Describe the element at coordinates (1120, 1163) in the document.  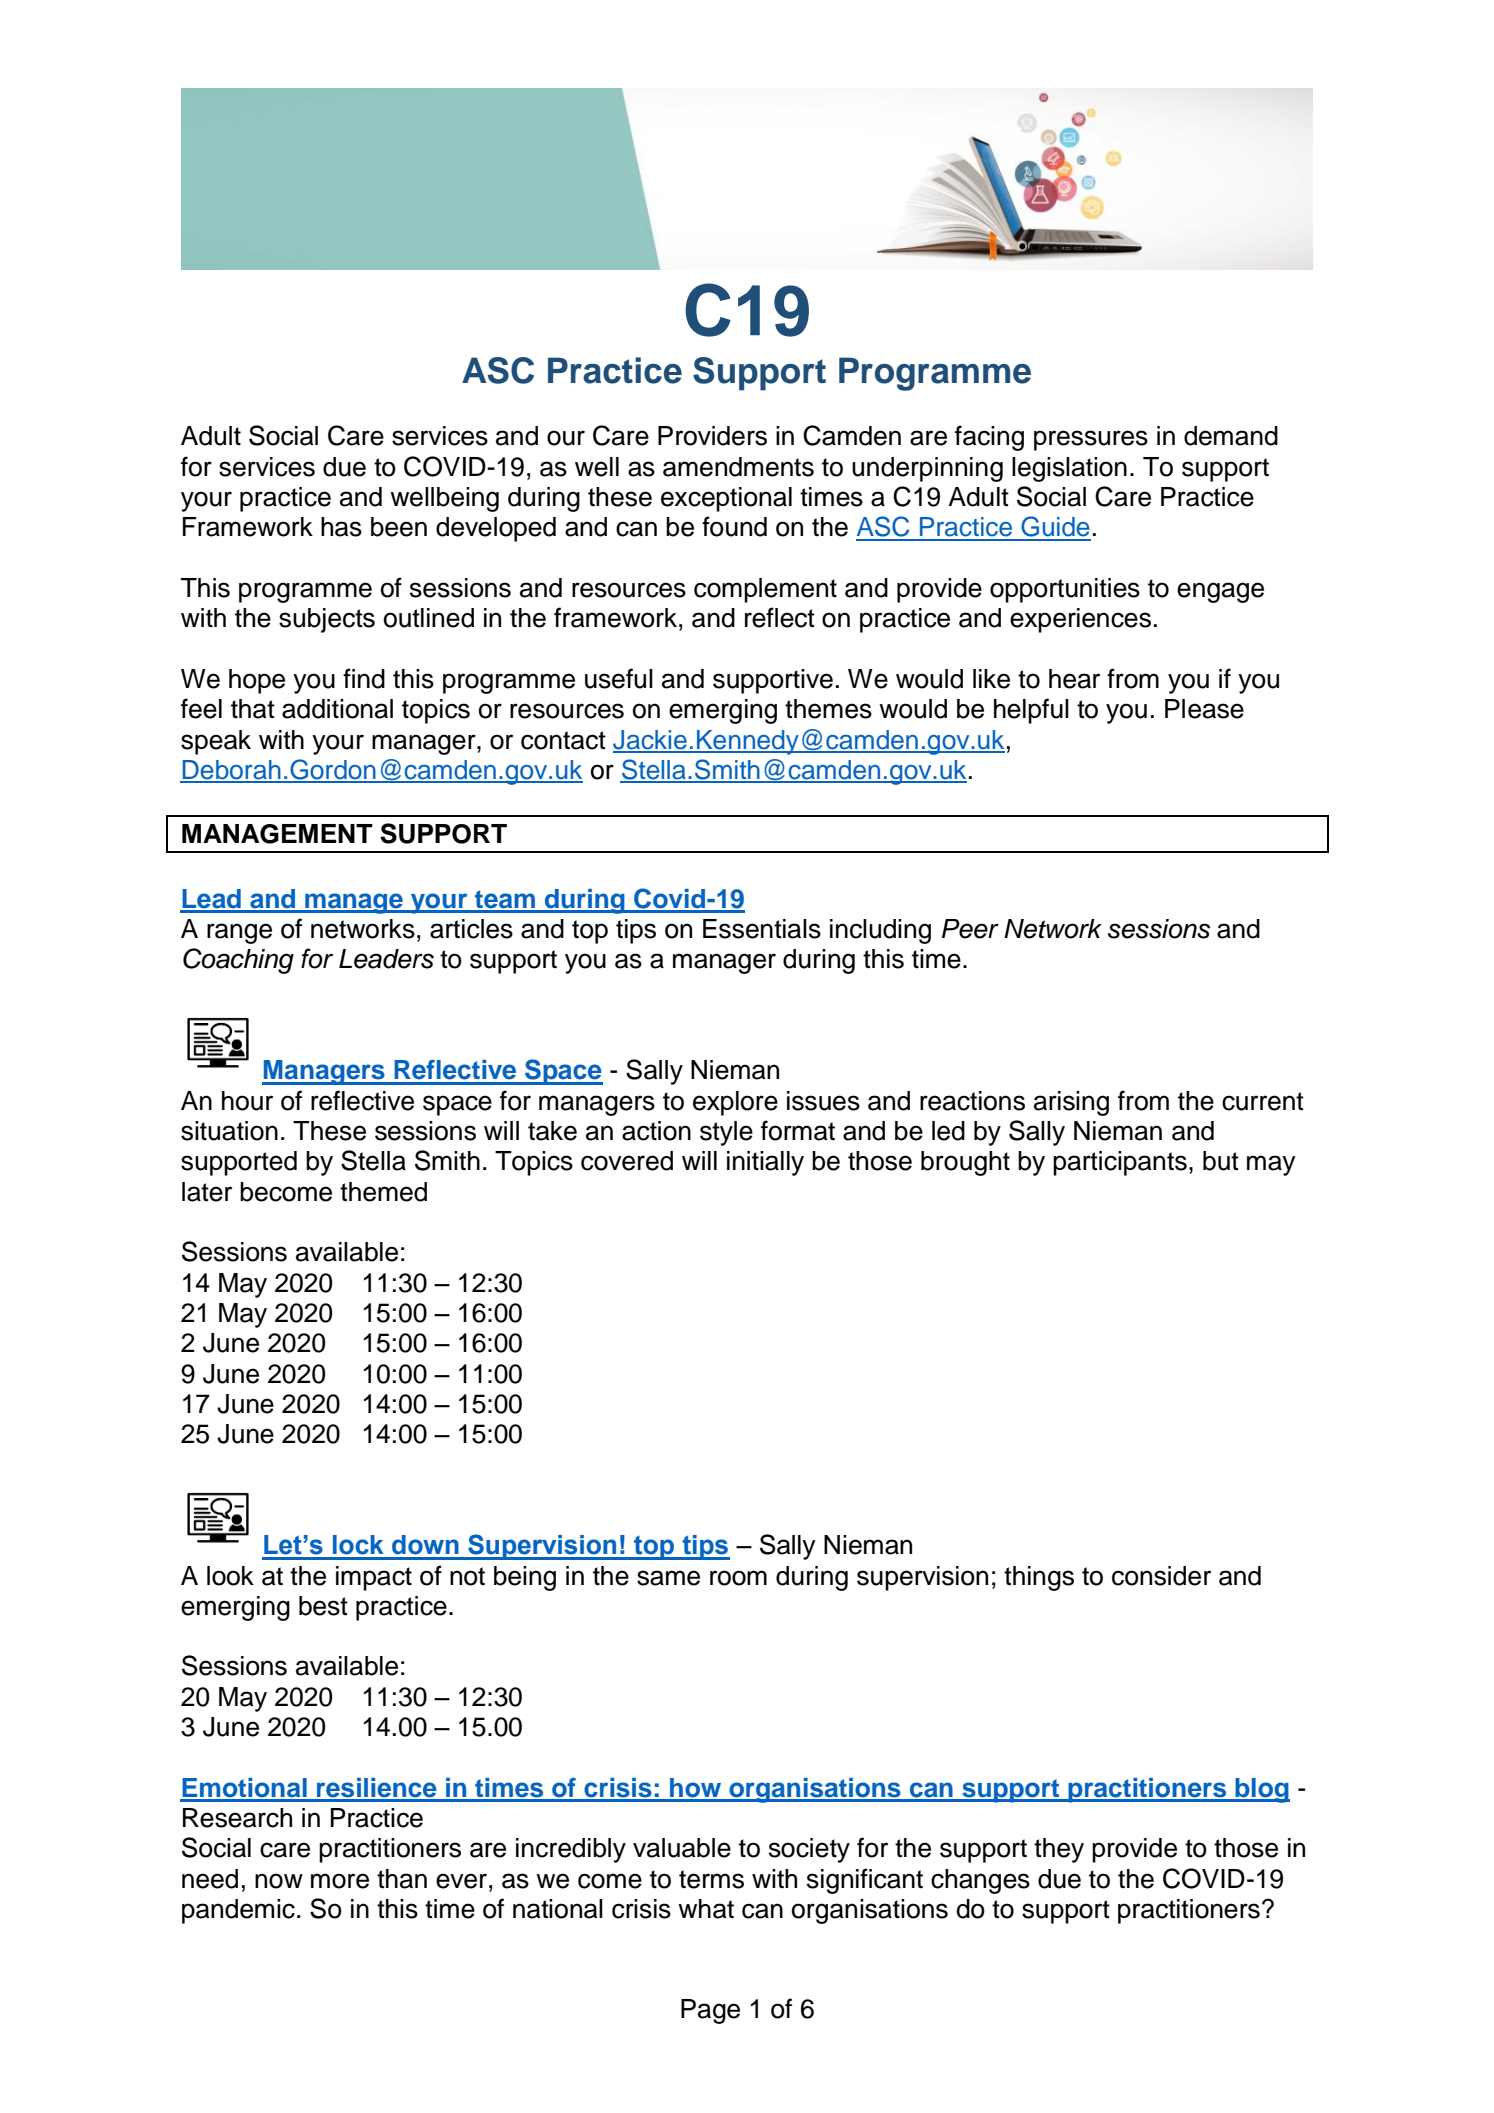
I see `participants` at that location.
